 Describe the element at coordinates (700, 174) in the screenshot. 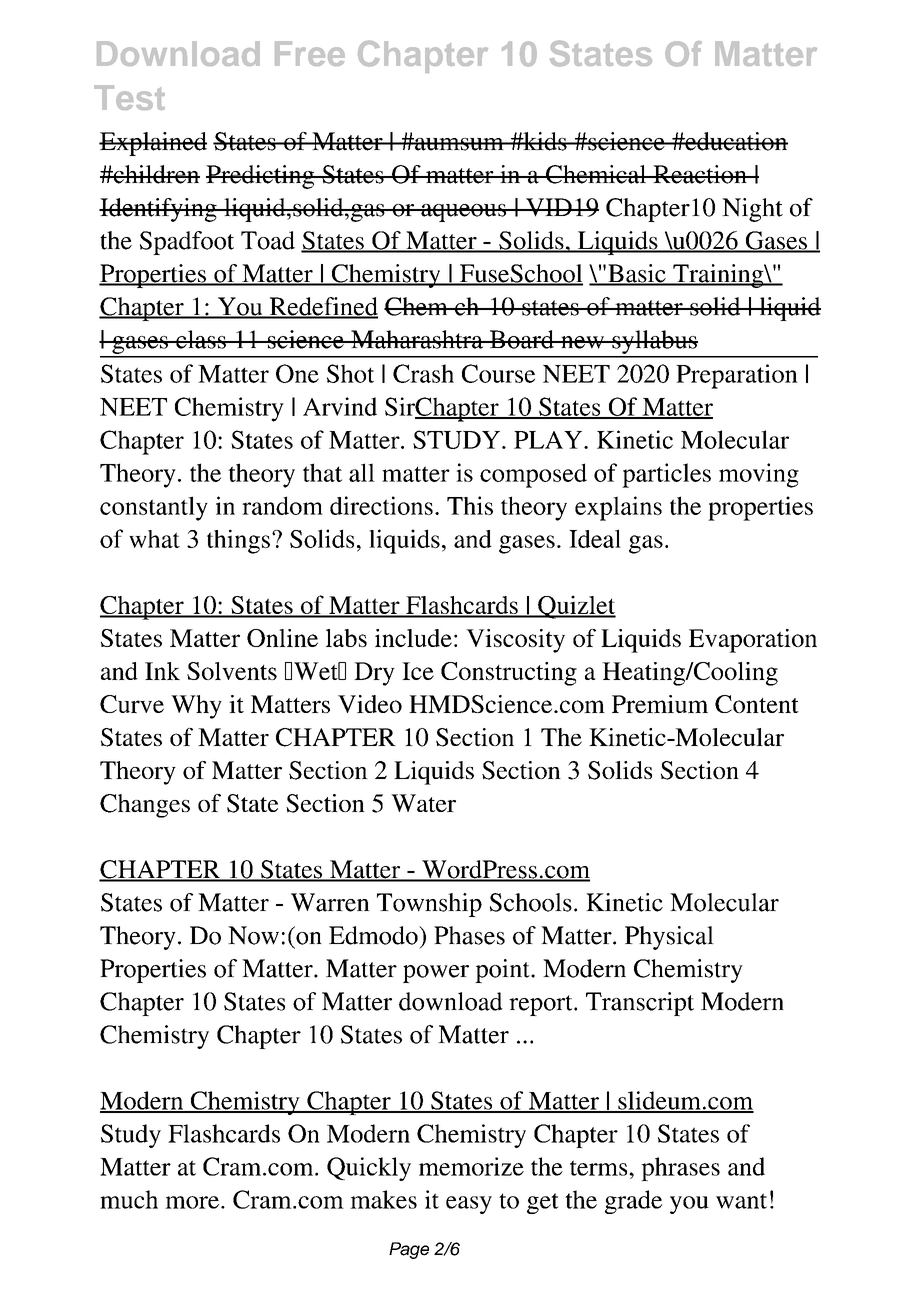

I see `Reaction` at that location.
